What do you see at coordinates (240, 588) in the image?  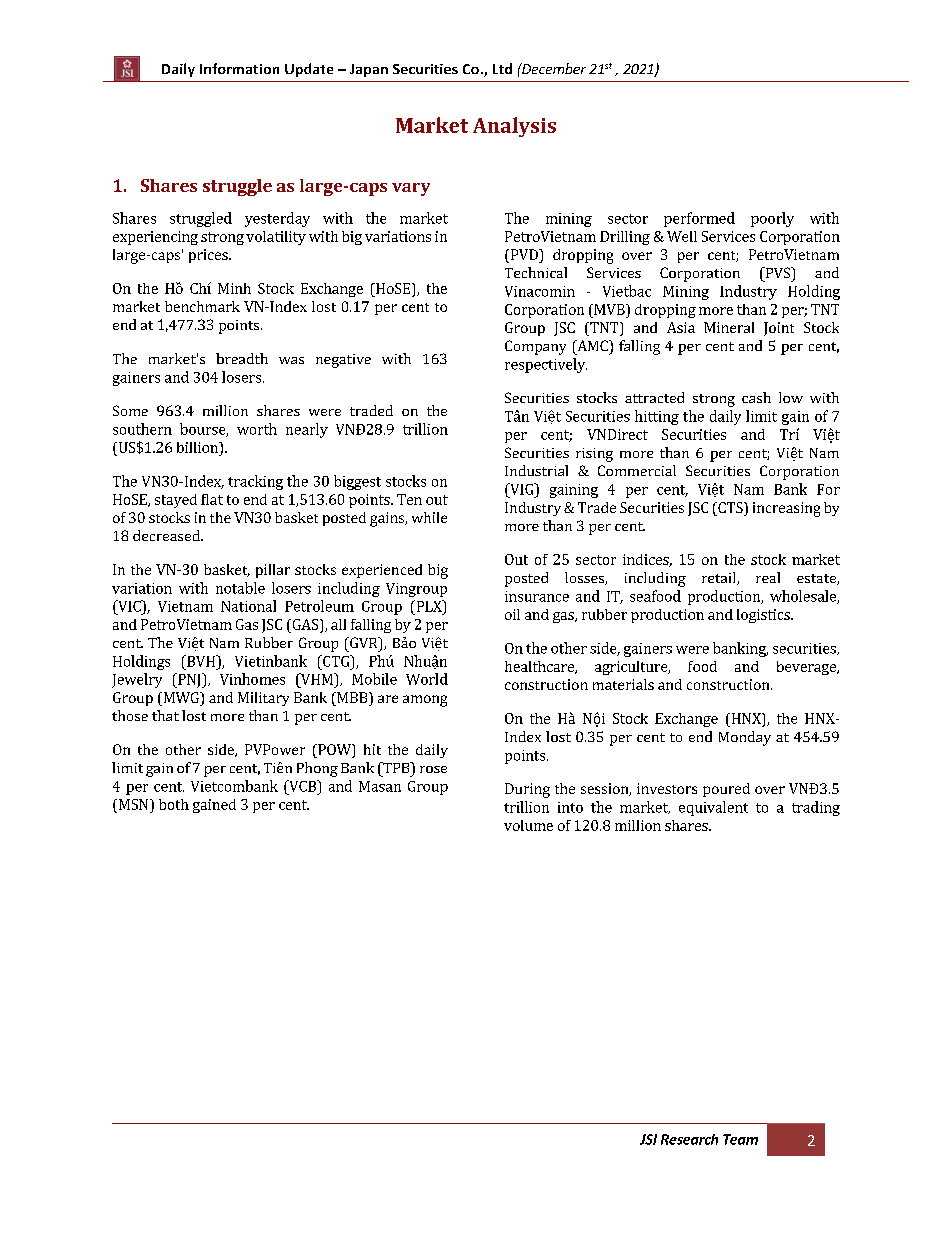 I see `notable` at bounding box center [240, 588].
